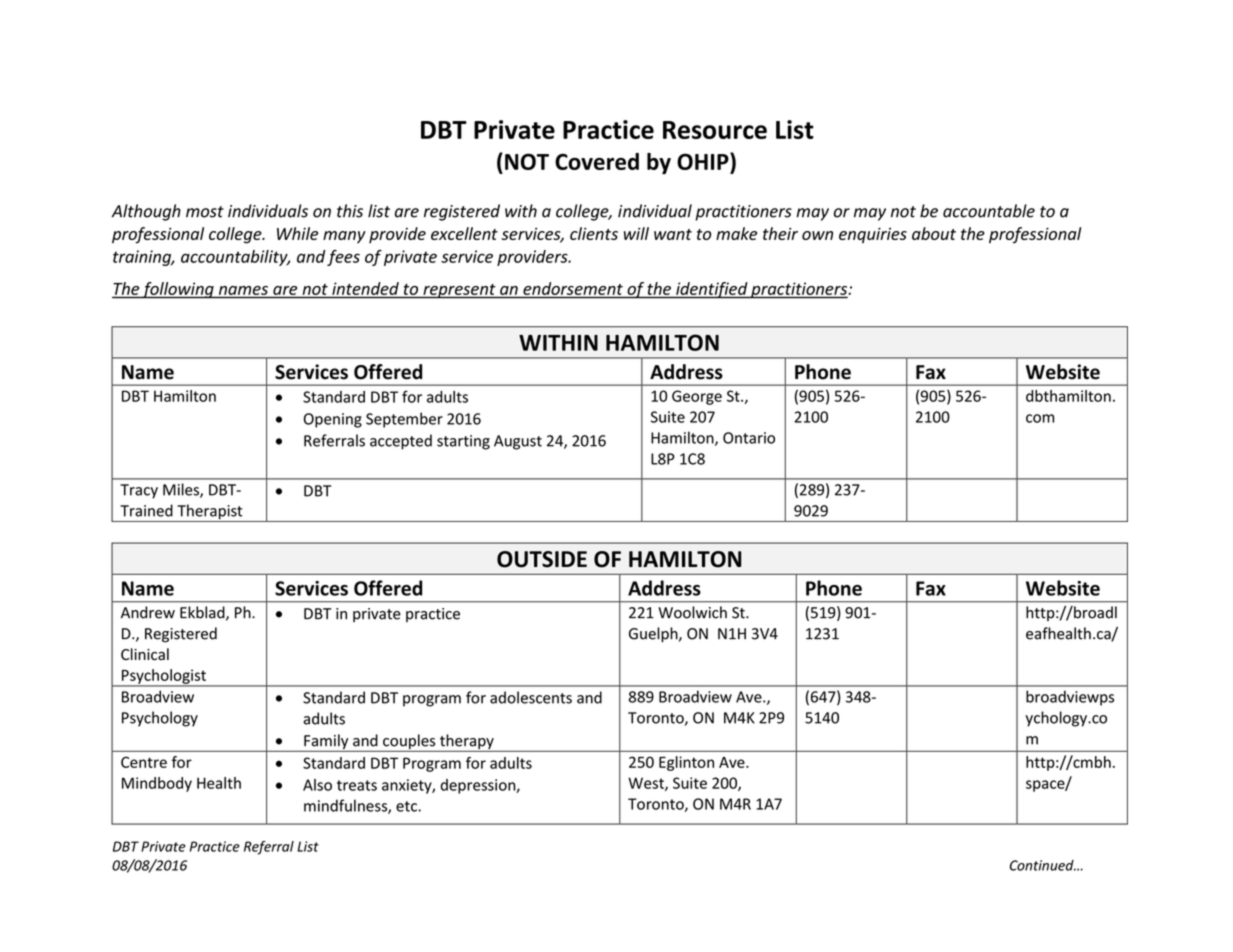 The image size is (1233, 952). Describe the element at coordinates (654, 634) in the screenshot. I see `Guelph` at that location.
